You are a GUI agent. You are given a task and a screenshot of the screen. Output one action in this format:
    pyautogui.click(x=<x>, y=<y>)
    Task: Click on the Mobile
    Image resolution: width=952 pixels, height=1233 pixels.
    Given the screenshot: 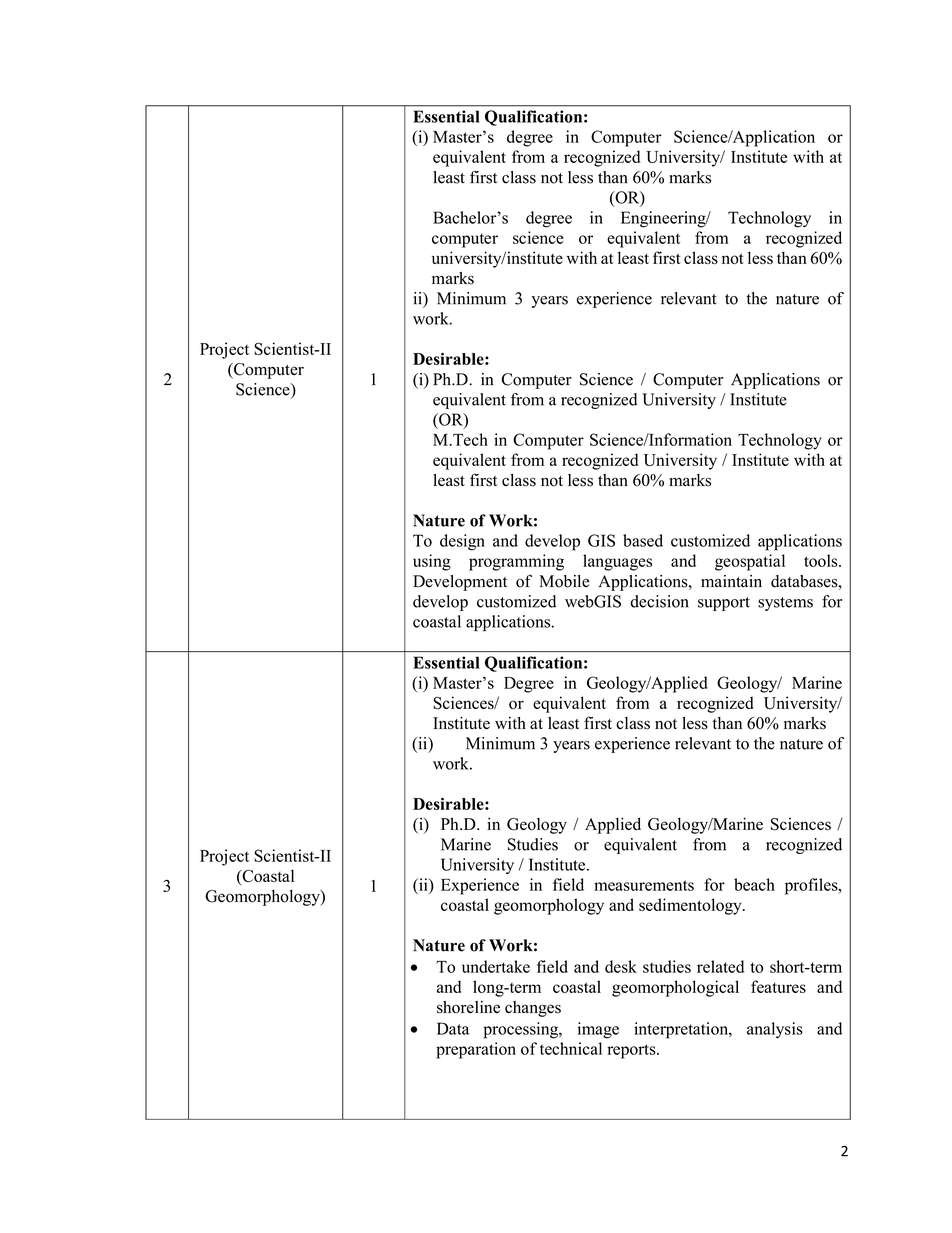 What is the action you would take?
    pyautogui.click(x=564, y=581)
